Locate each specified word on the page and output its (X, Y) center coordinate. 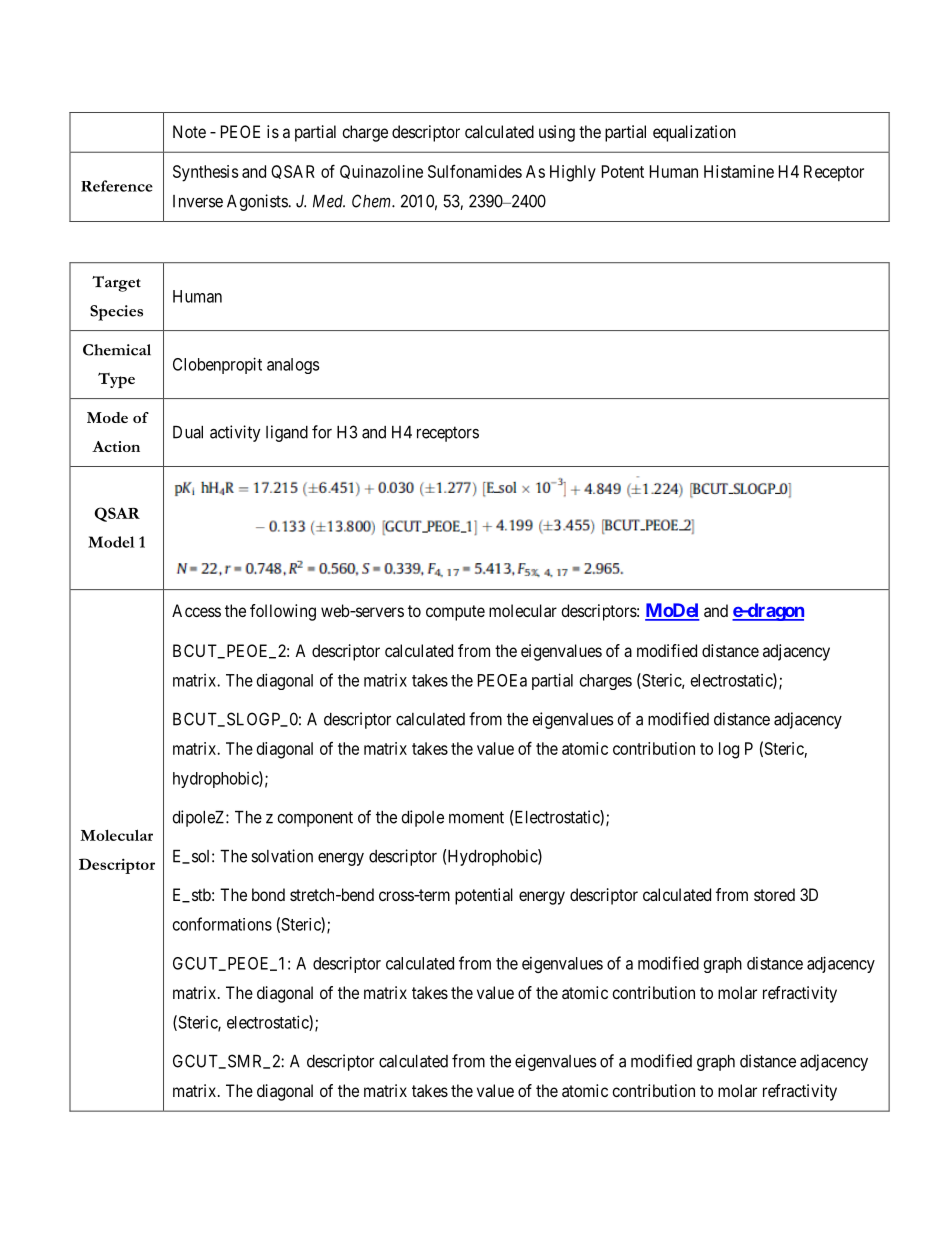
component (315, 819)
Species (116, 313)
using (557, 133)
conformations (222, 924)
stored (774, 894)
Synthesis (205, 173)
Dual (188, 432)
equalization (694, 133)
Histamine (739, 171)
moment (476, 817)
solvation (282, 856)
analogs (293, 366)
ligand (287, 433)
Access (196, 610)
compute (455, 613)
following (283, 612)
